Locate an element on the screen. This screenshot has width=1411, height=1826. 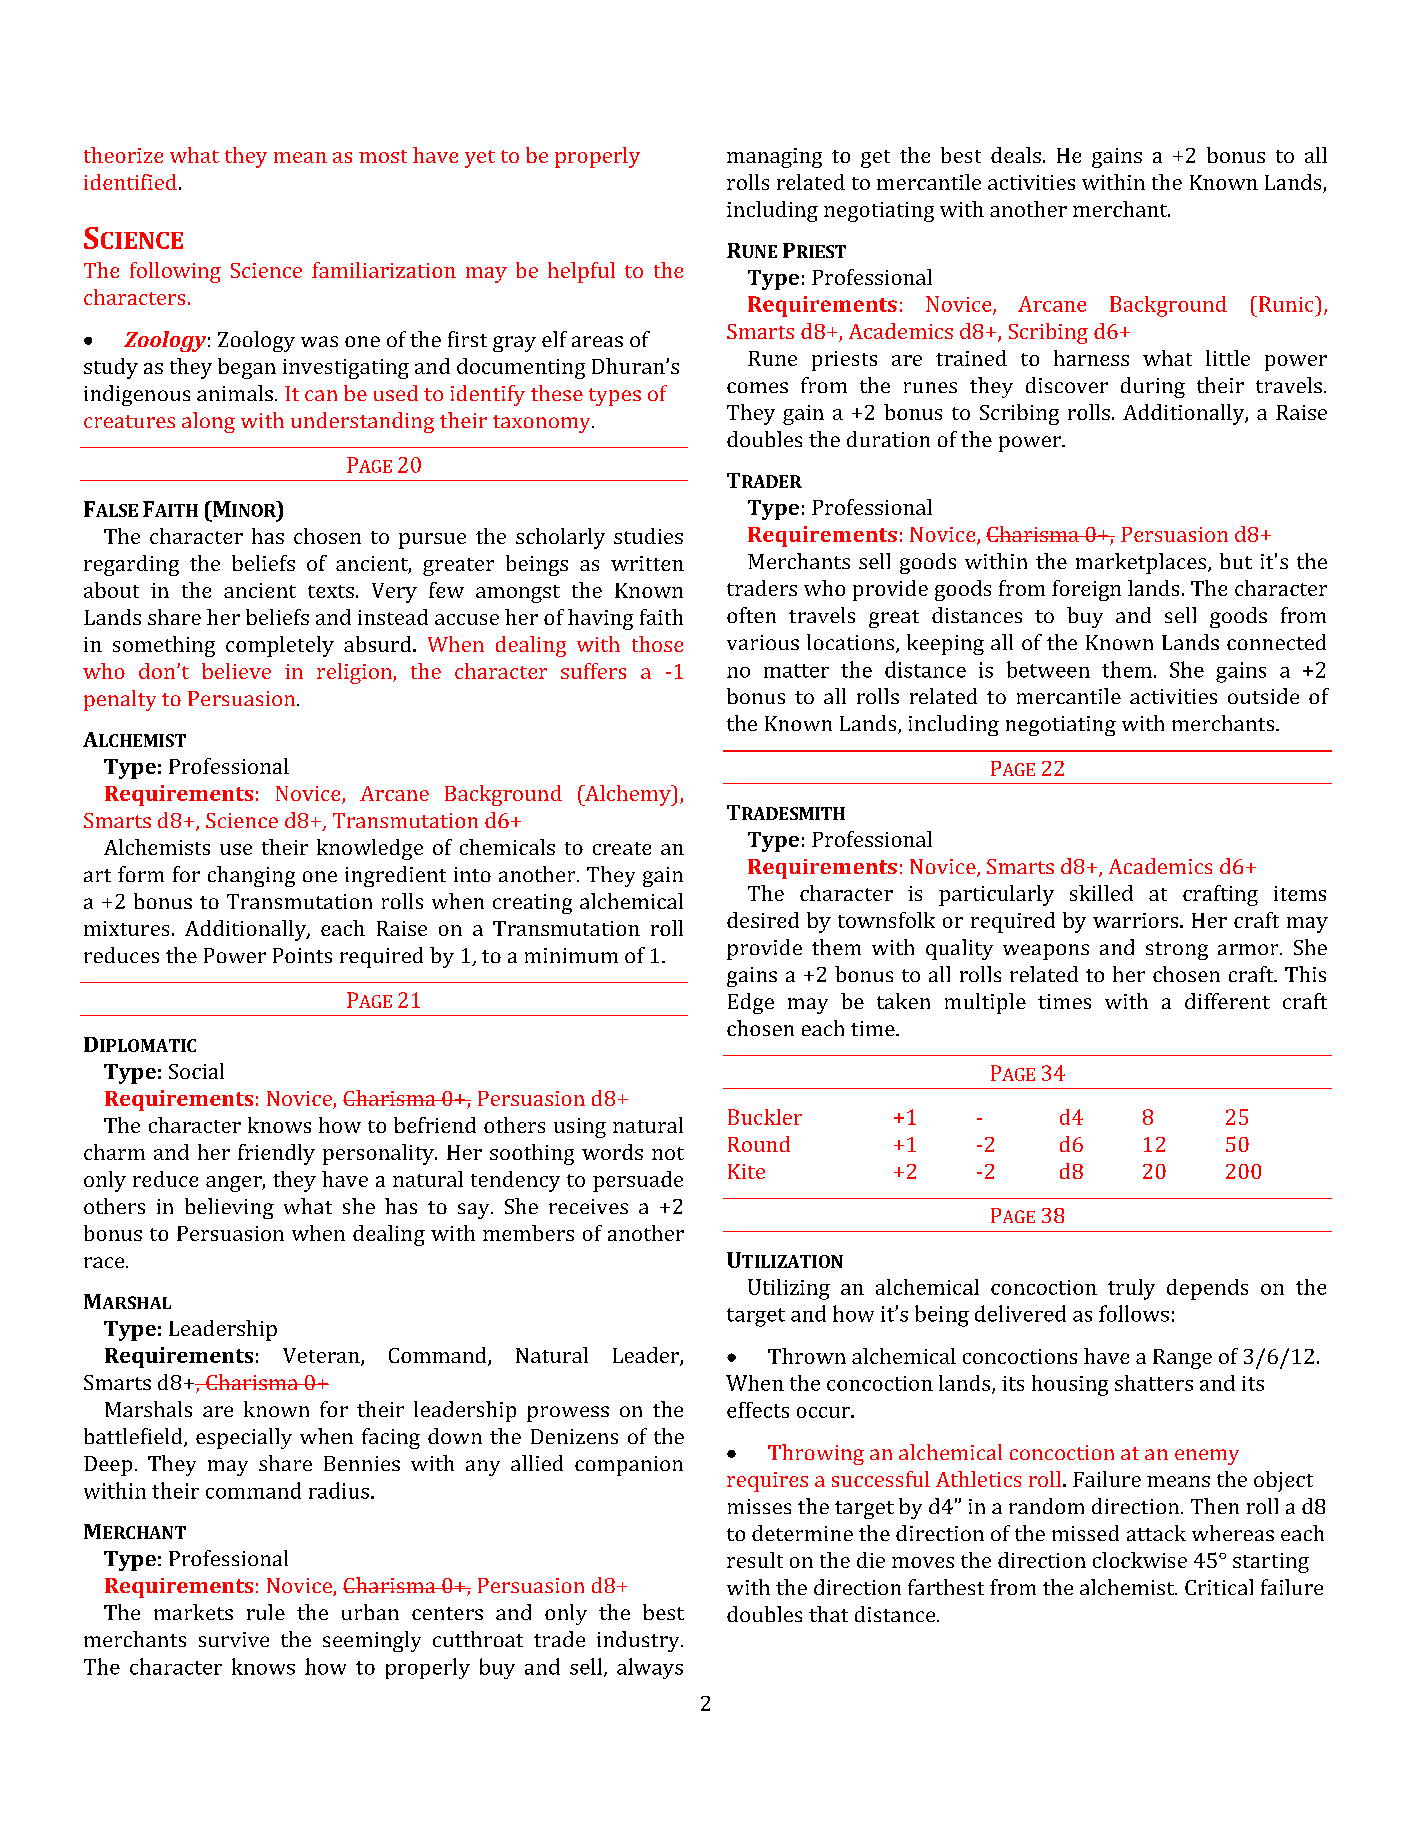
texts is located at coordinates (331, 591).
